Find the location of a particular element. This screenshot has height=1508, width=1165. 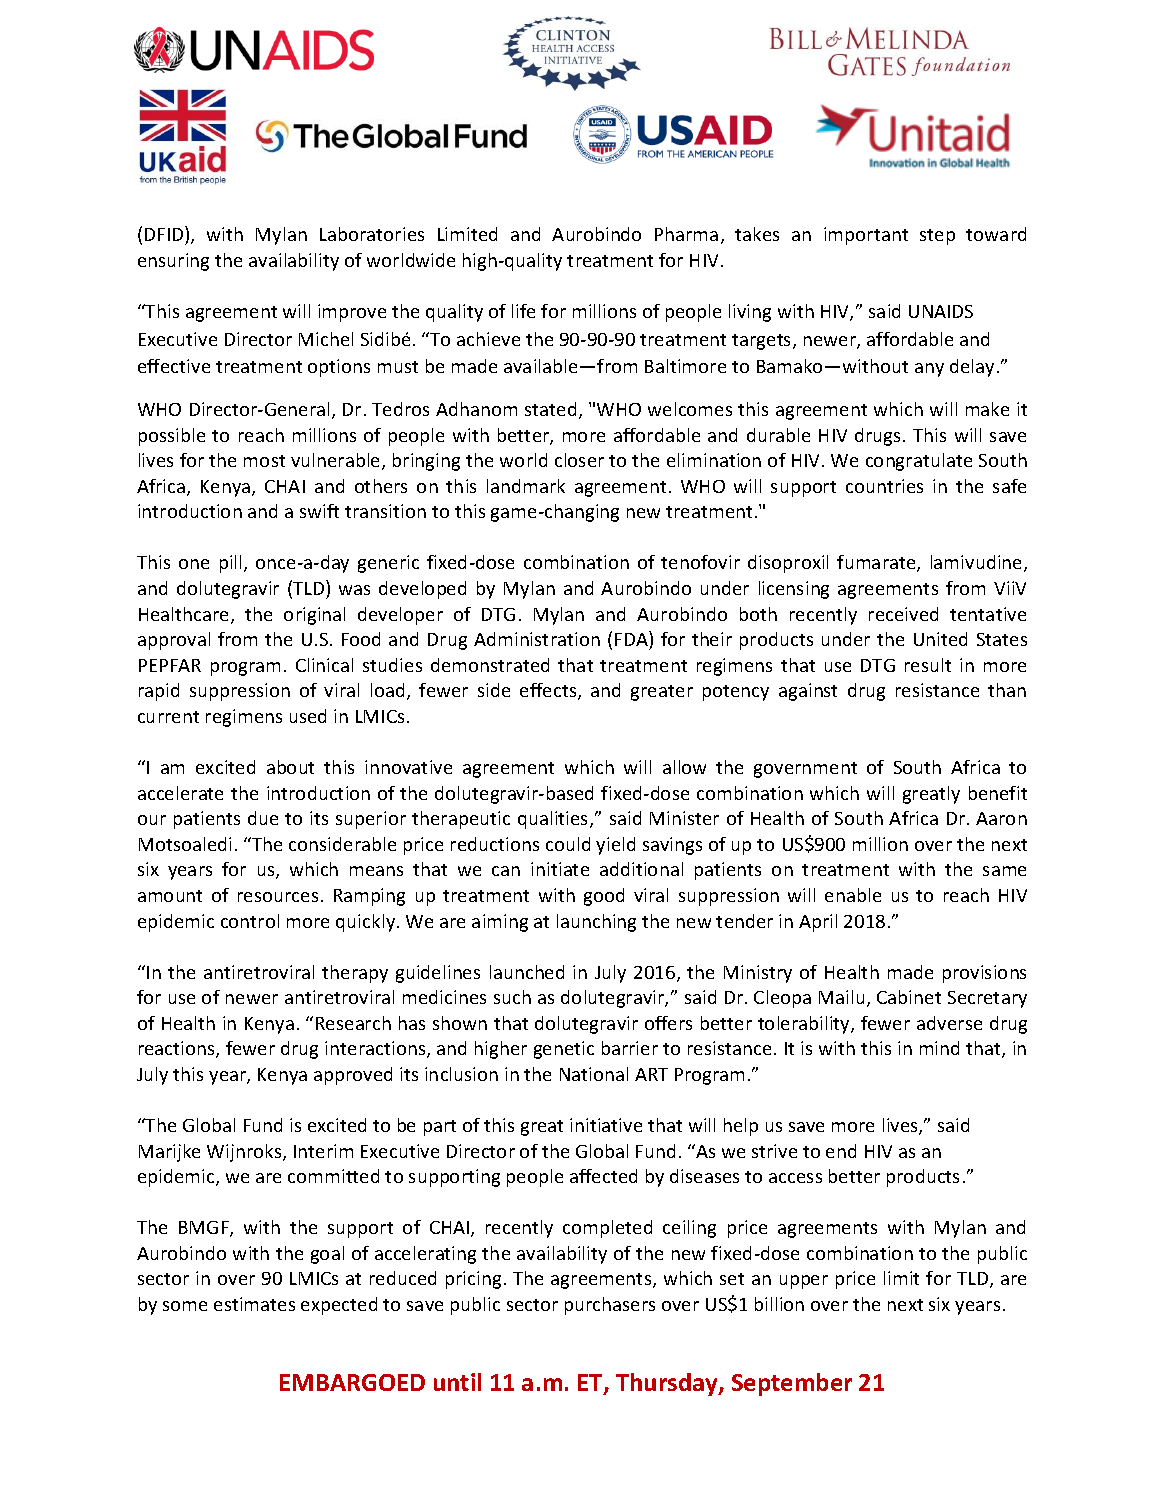

life is located at coordinates (523, 311).
